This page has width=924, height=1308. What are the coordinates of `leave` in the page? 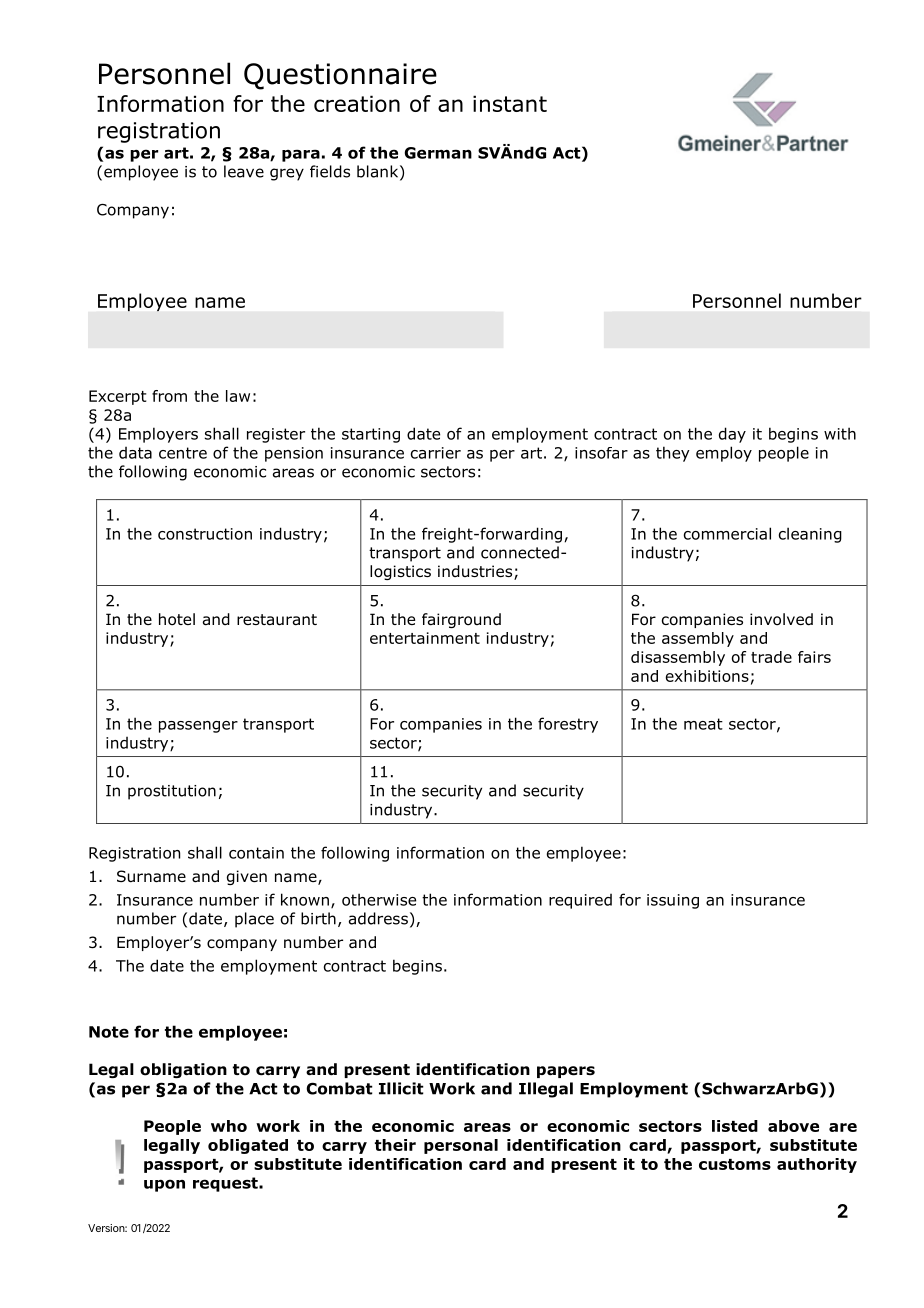 It's located at (244, 171).
